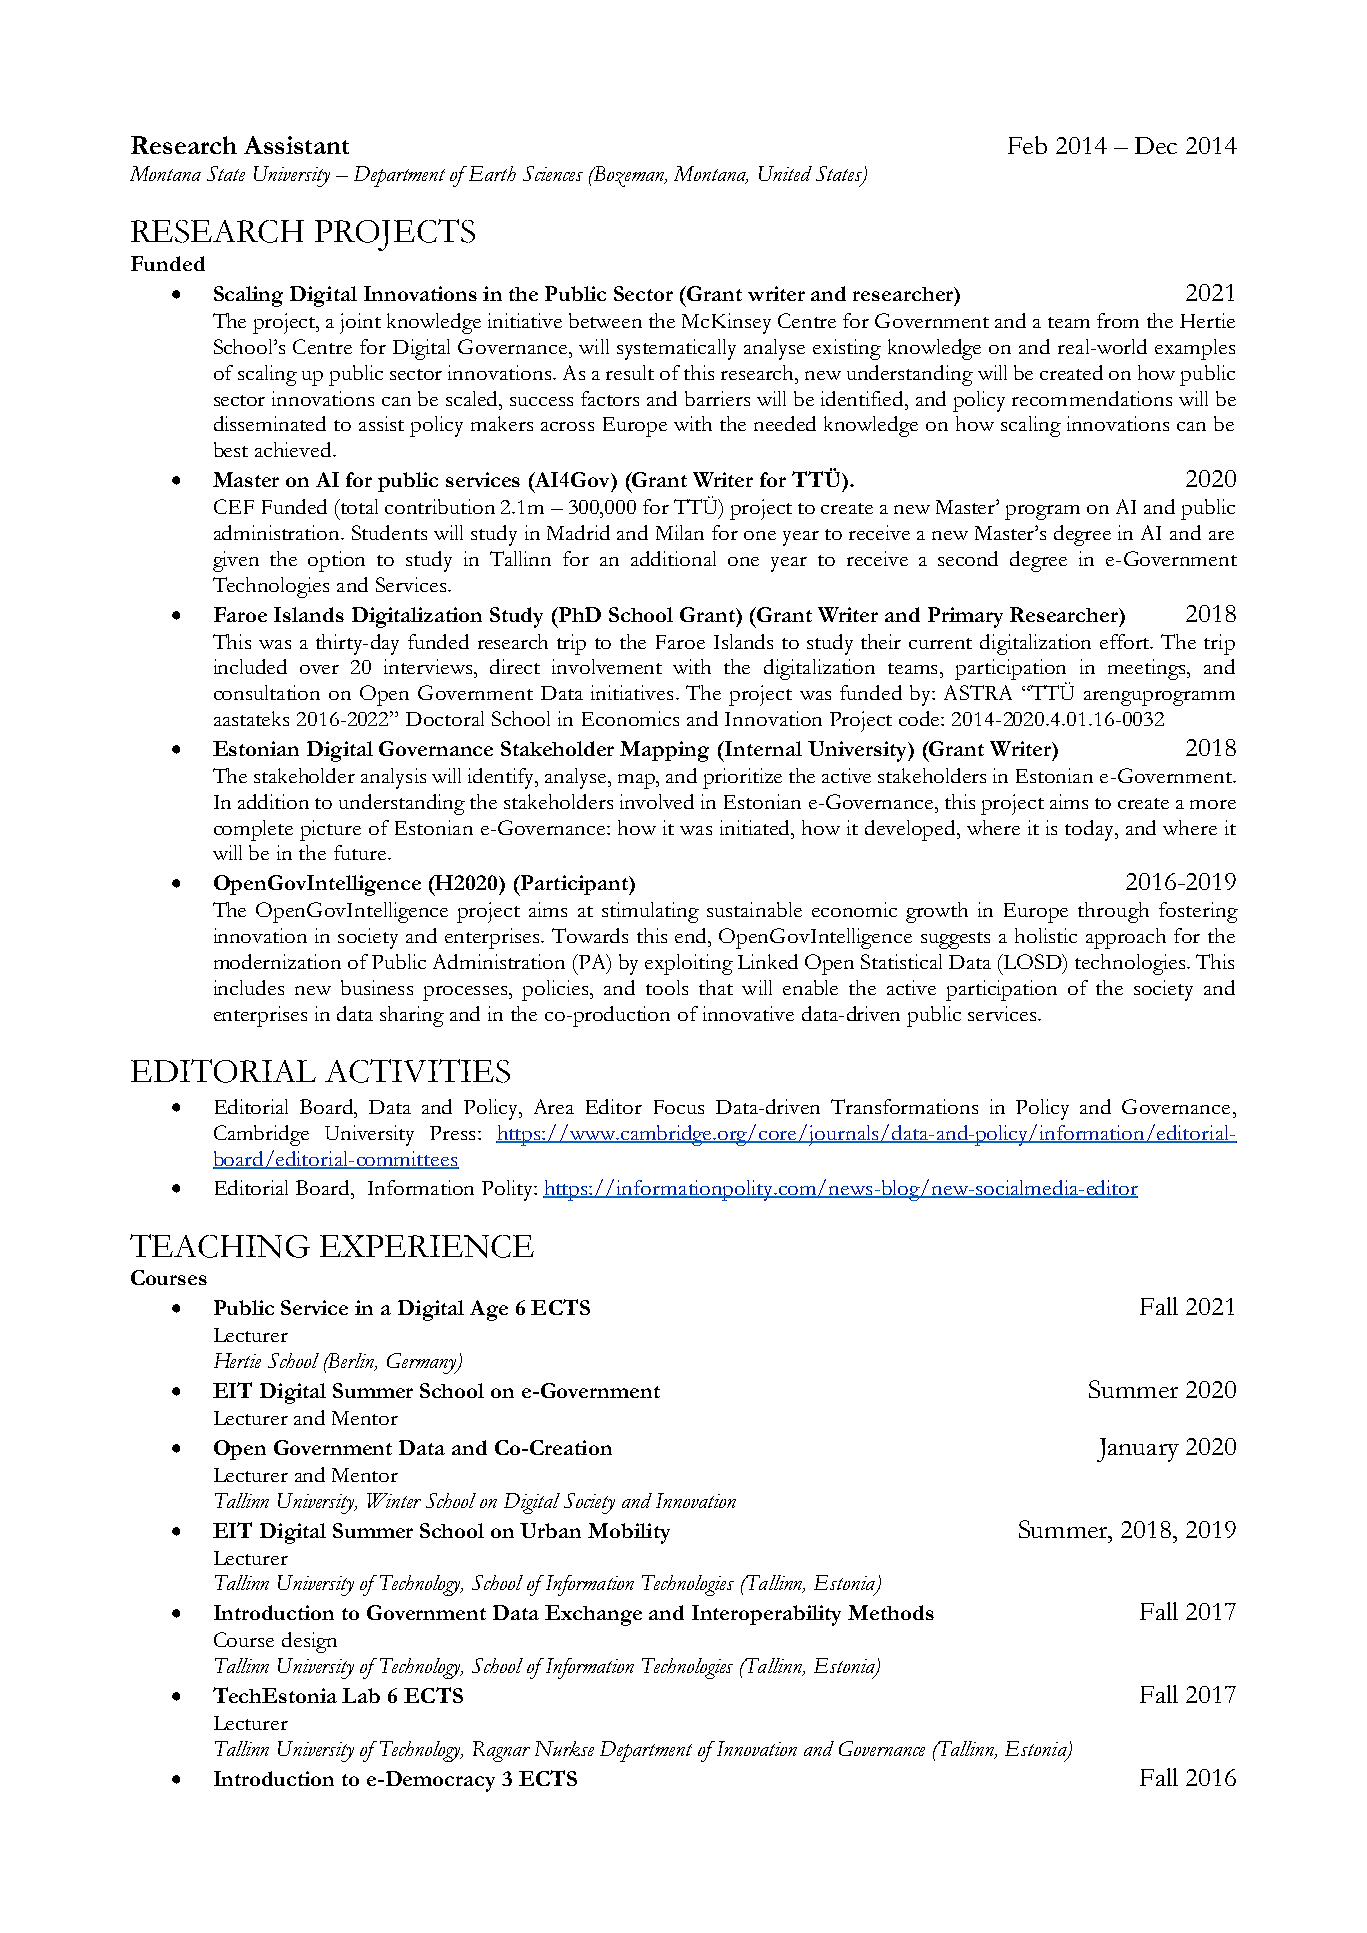 Image resolution: width=1367 pixels, height=1933 pixels. I want to click on Methods, so click(891, 1612).
